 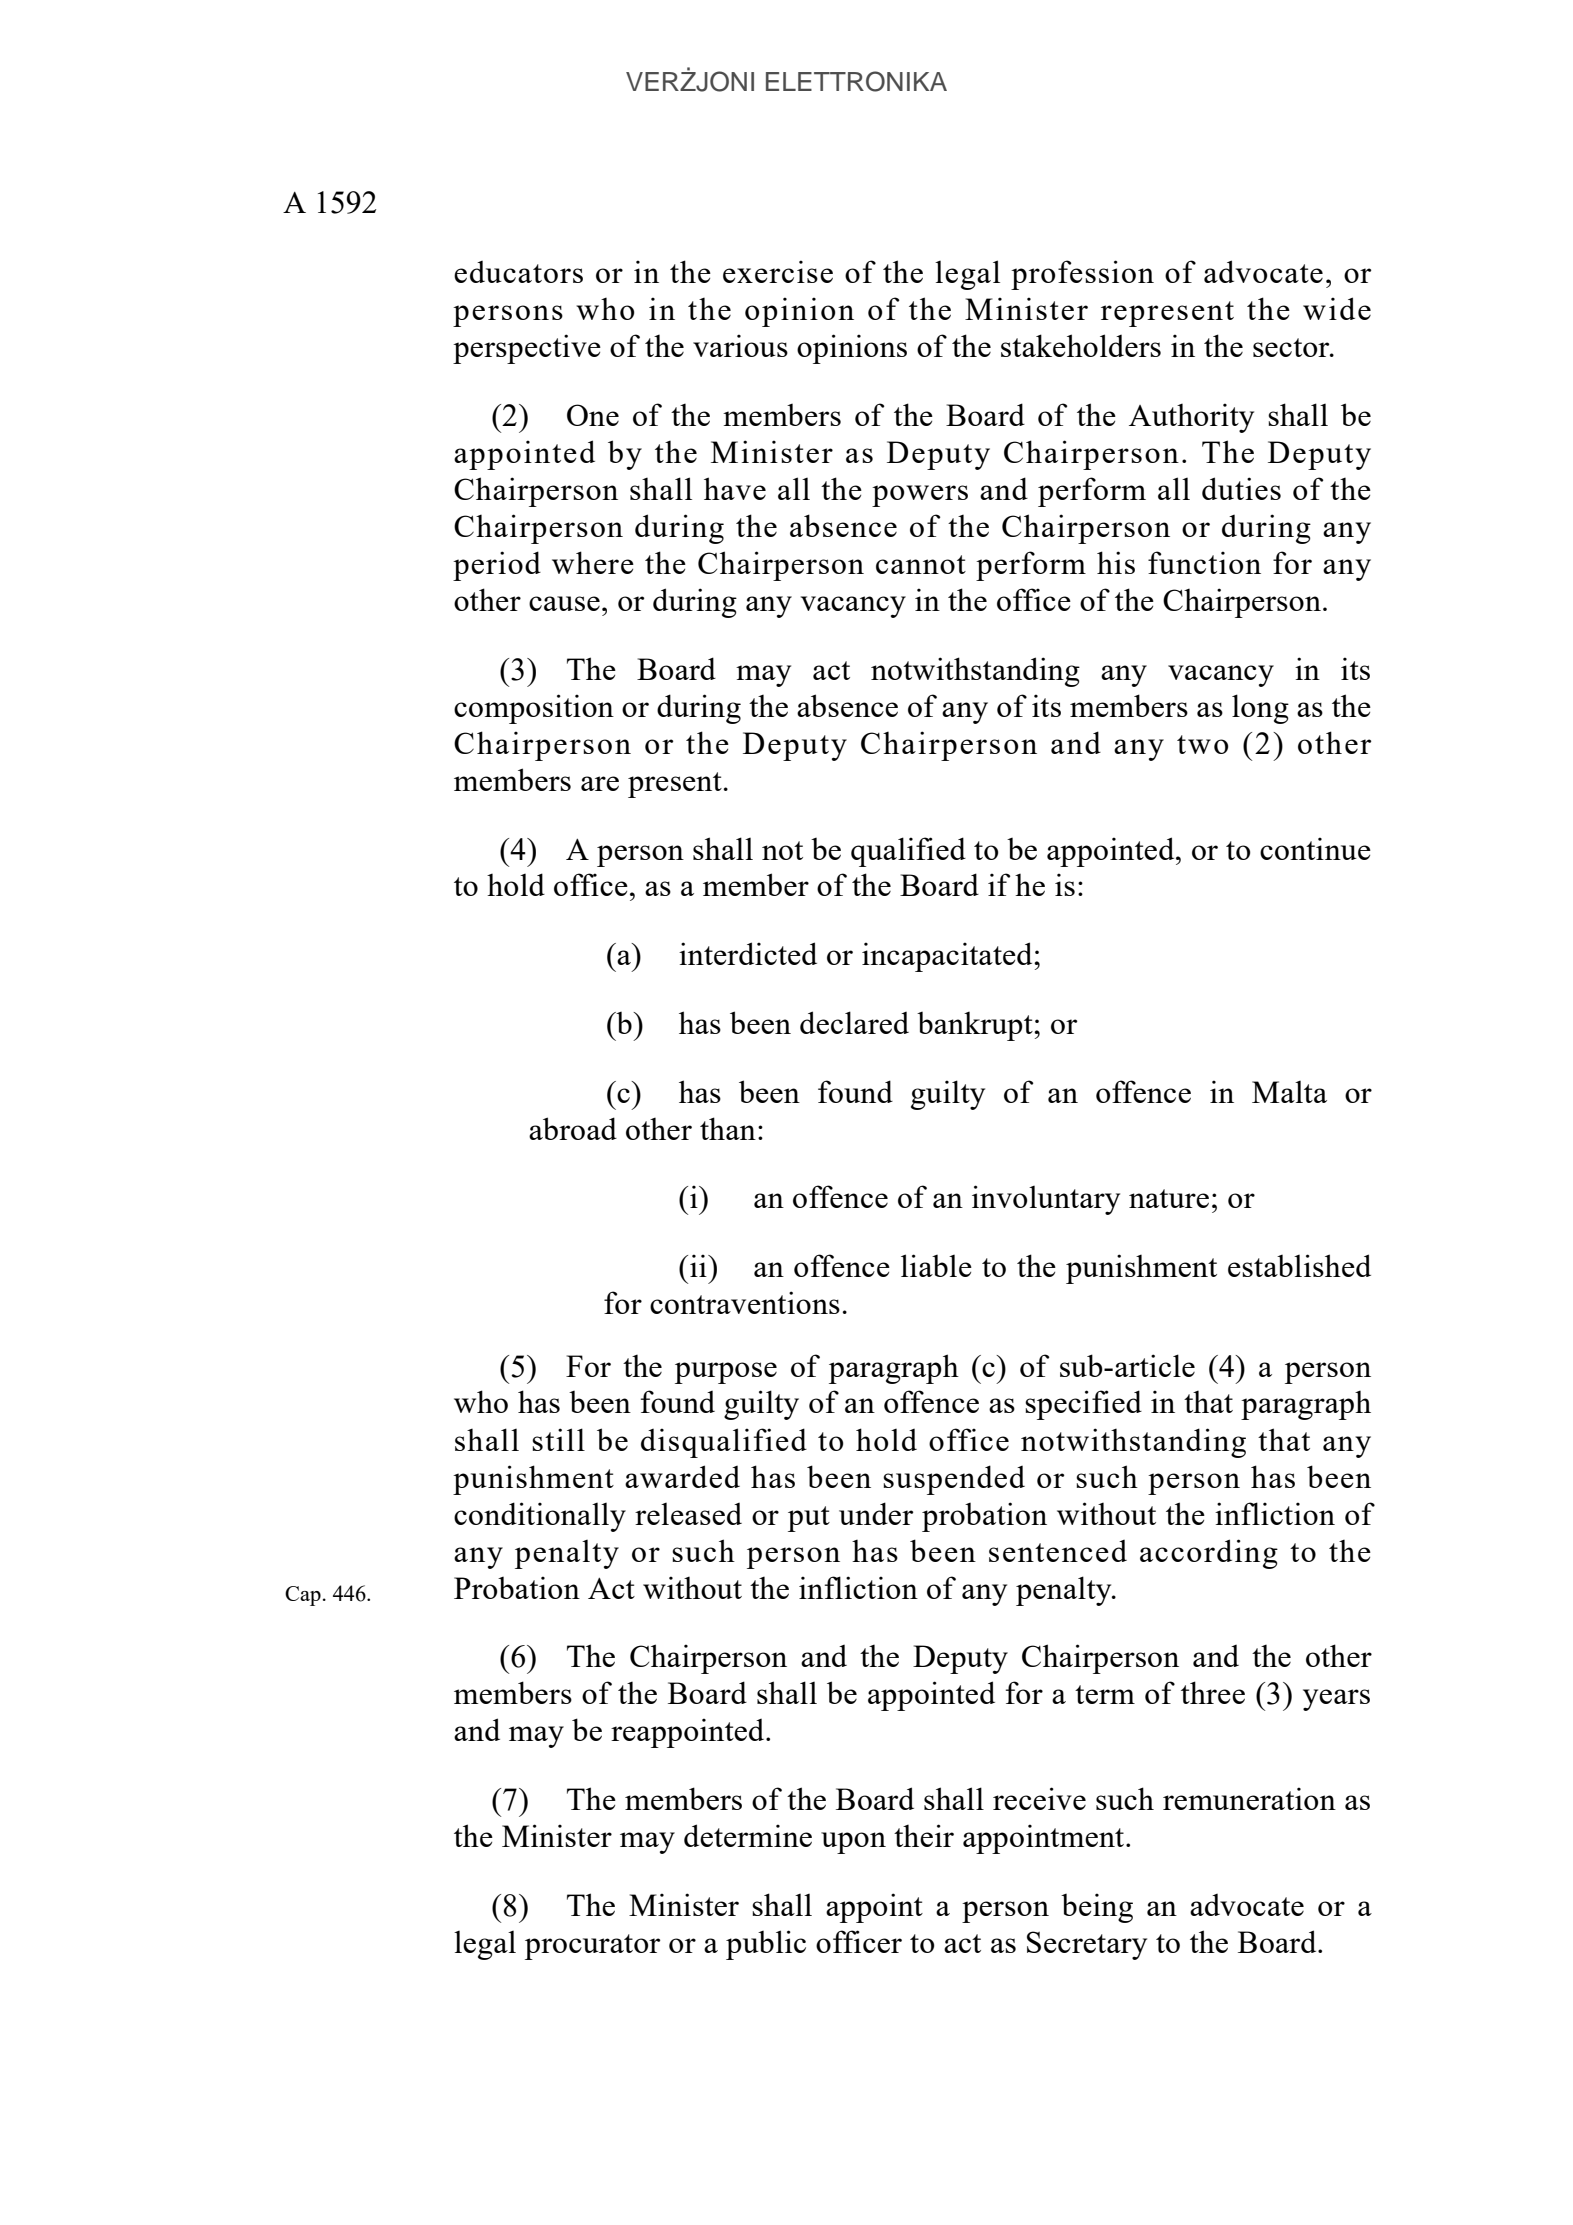 I want to click on liable, so click(x=936, y=1265).
